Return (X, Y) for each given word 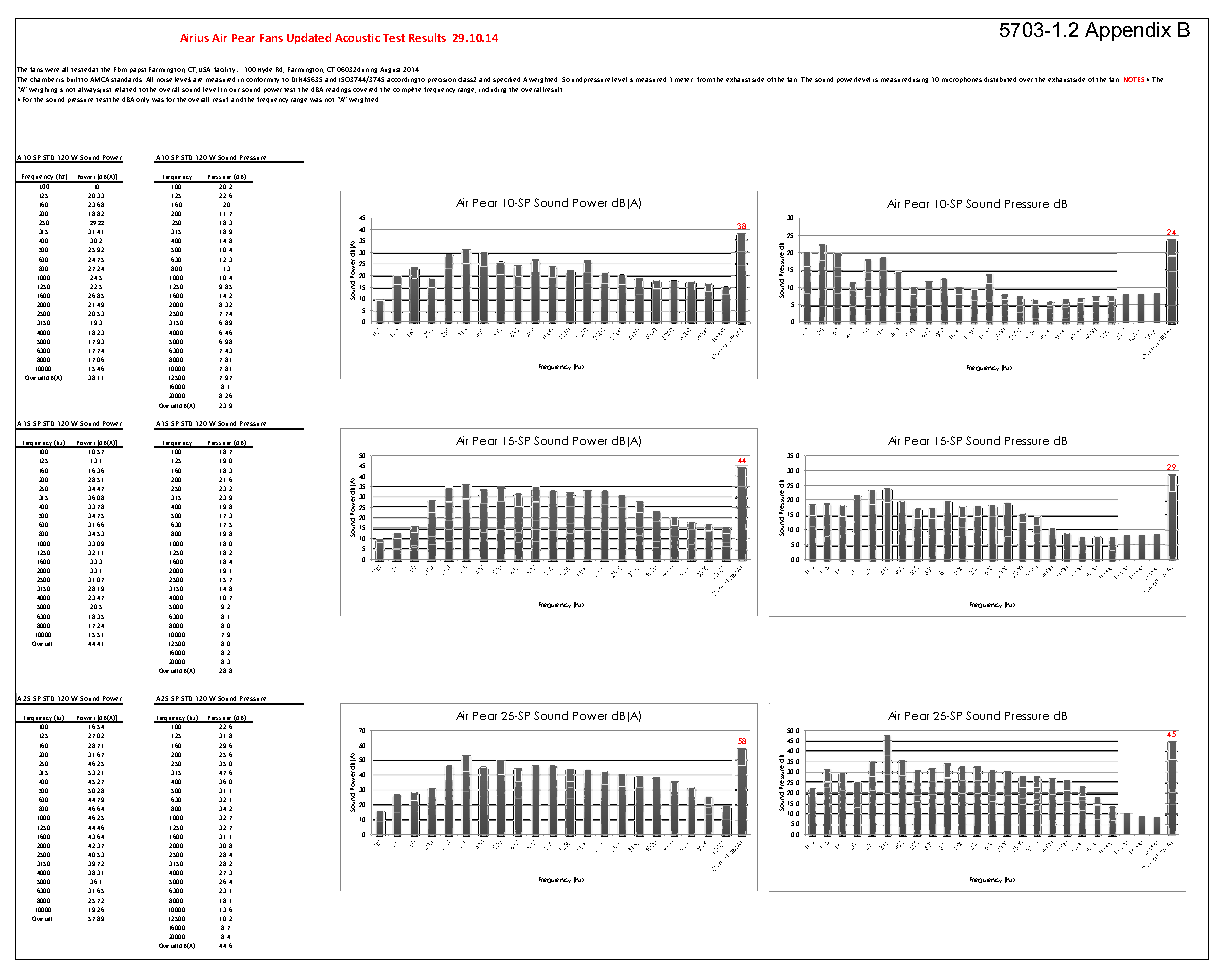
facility (226, 70)
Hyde (265, 70)
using (920, 80)
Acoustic (357, 38)
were (52, 70)
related (125, 89)
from (705, 79)
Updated (309, 38)
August (392, 70)
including (492, 90)
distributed (1000, 79)
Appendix (1128, 31)
